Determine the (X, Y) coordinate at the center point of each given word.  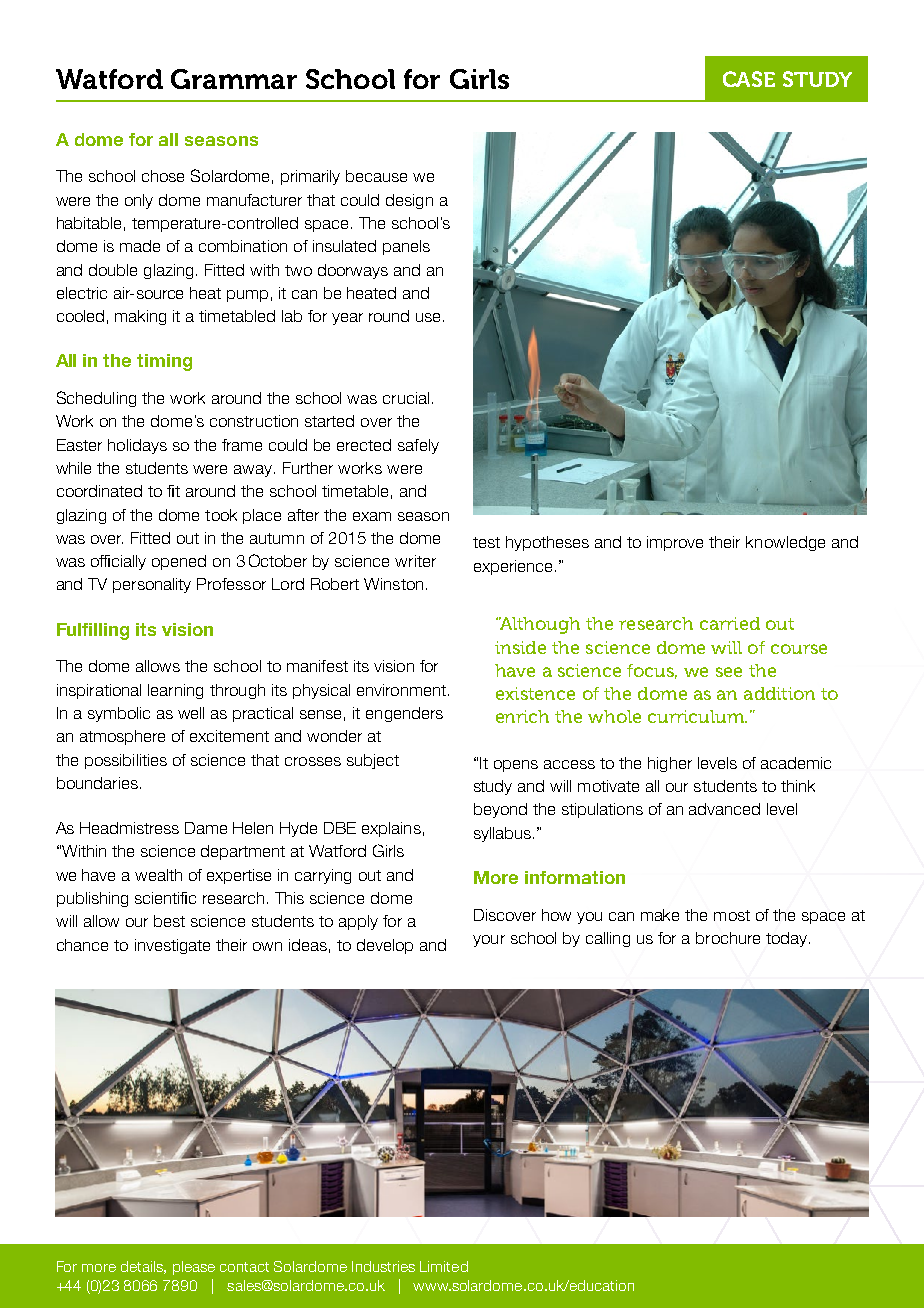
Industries (383, 1266)
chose (163, 176)
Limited (444, 1266)
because (376, 176)
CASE (749, 79)
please (194, 1268)
